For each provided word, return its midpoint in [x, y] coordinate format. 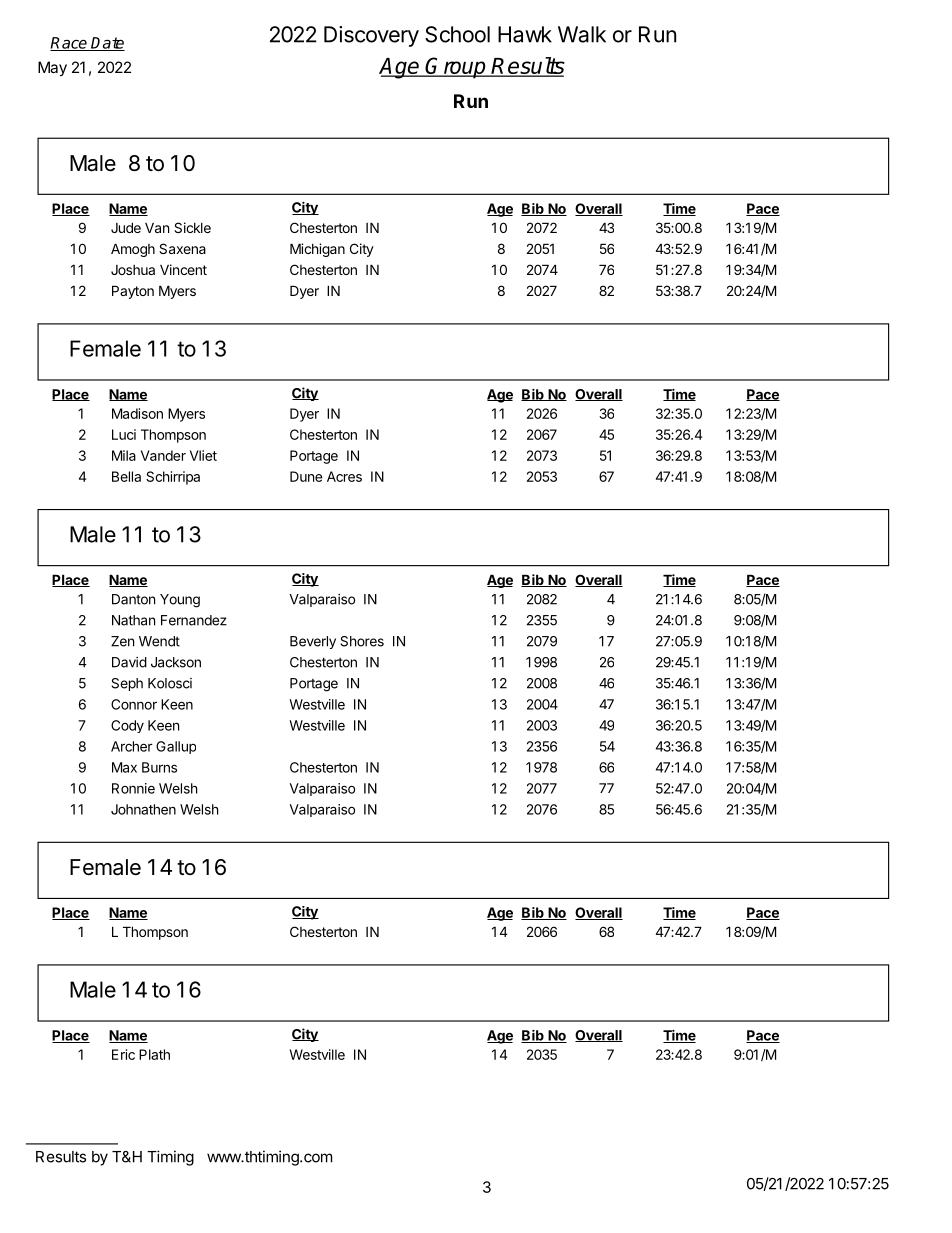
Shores [362, 641]
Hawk [525, 34]
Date [107, 44]
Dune [306, 476]
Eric [123, 1054]
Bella [126, 476]
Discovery [371, 36]
